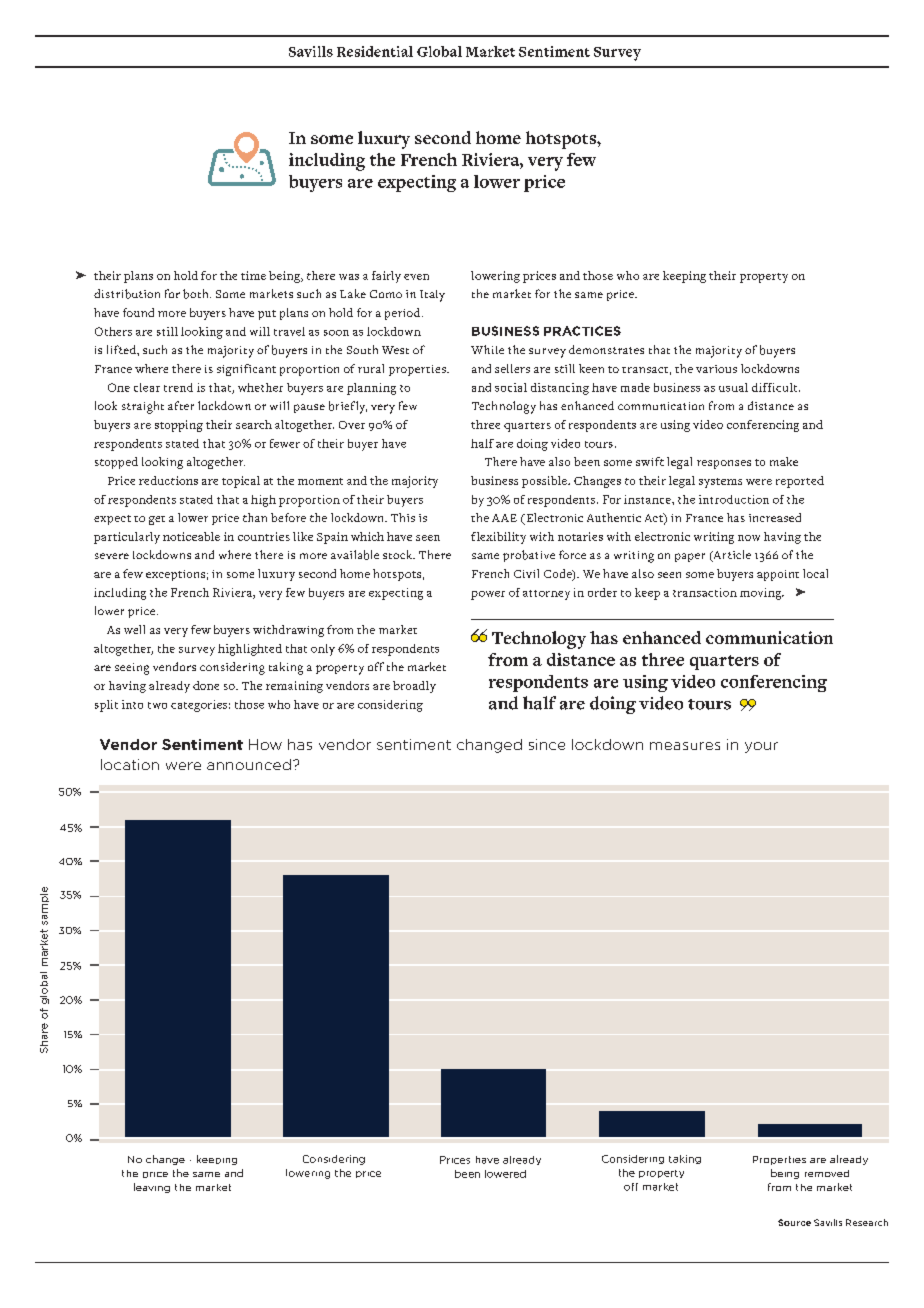 This document has width=924, height=1308. What do you see at coordinates (152, 1188) in the document?
I see `leaving` at bounding box center [152, 1188].
